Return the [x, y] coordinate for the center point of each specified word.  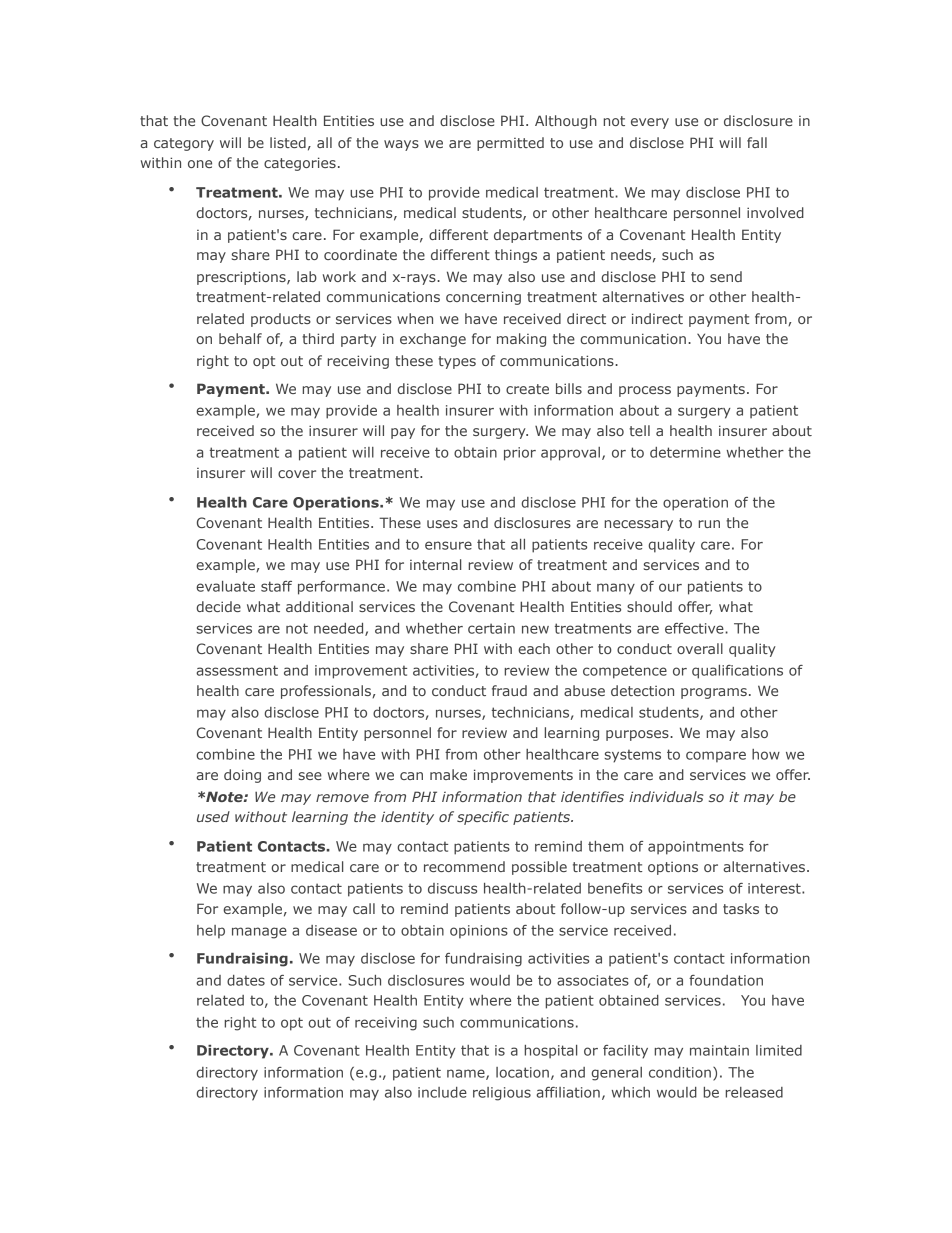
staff [276, 586]
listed [288, 142]
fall [757, 142]
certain [491, 628]
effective [695, 628]
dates [246, 980]
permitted [510, 144]
